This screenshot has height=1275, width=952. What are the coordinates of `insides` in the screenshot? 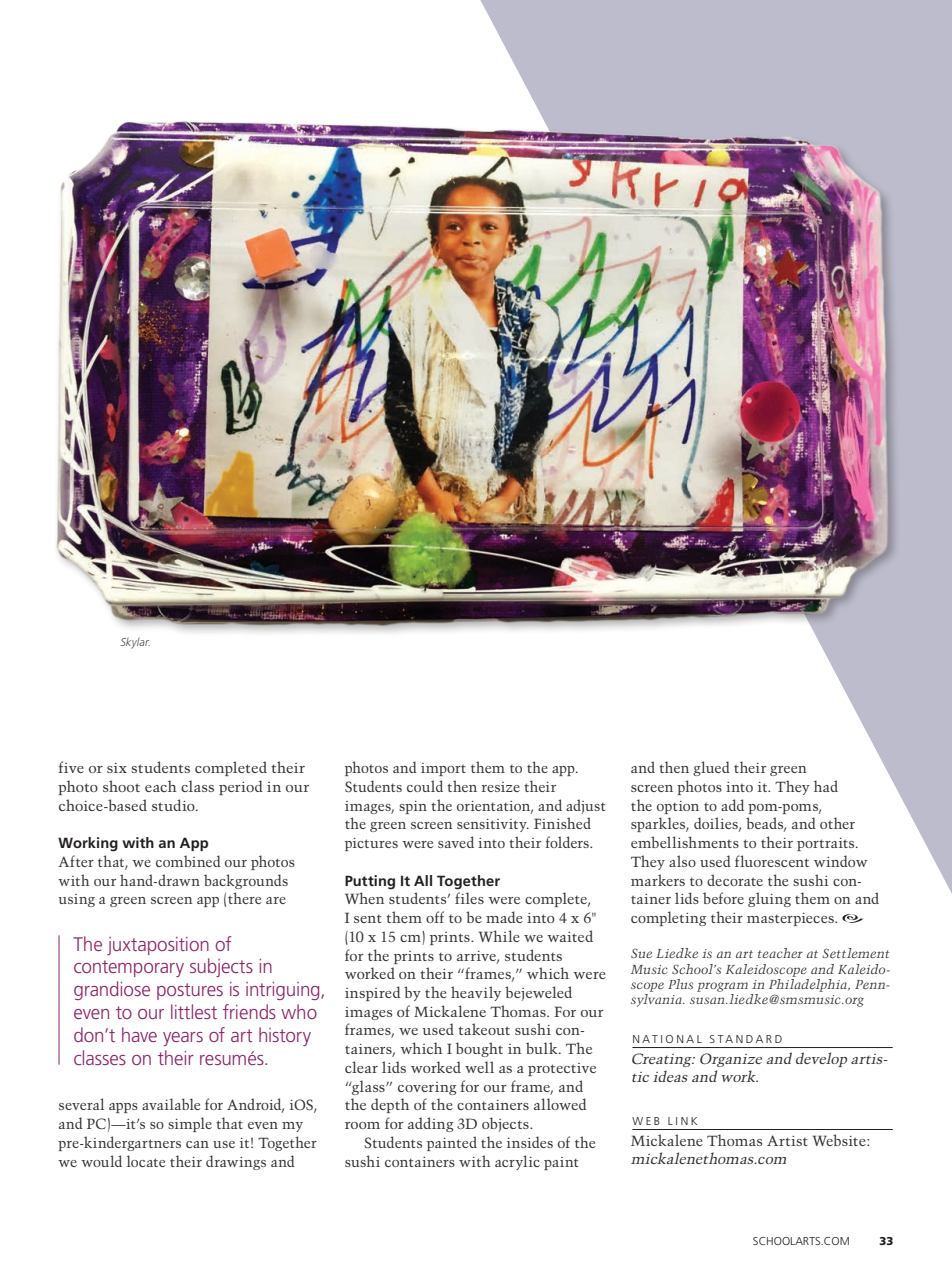 It's located at (530, 1142).
